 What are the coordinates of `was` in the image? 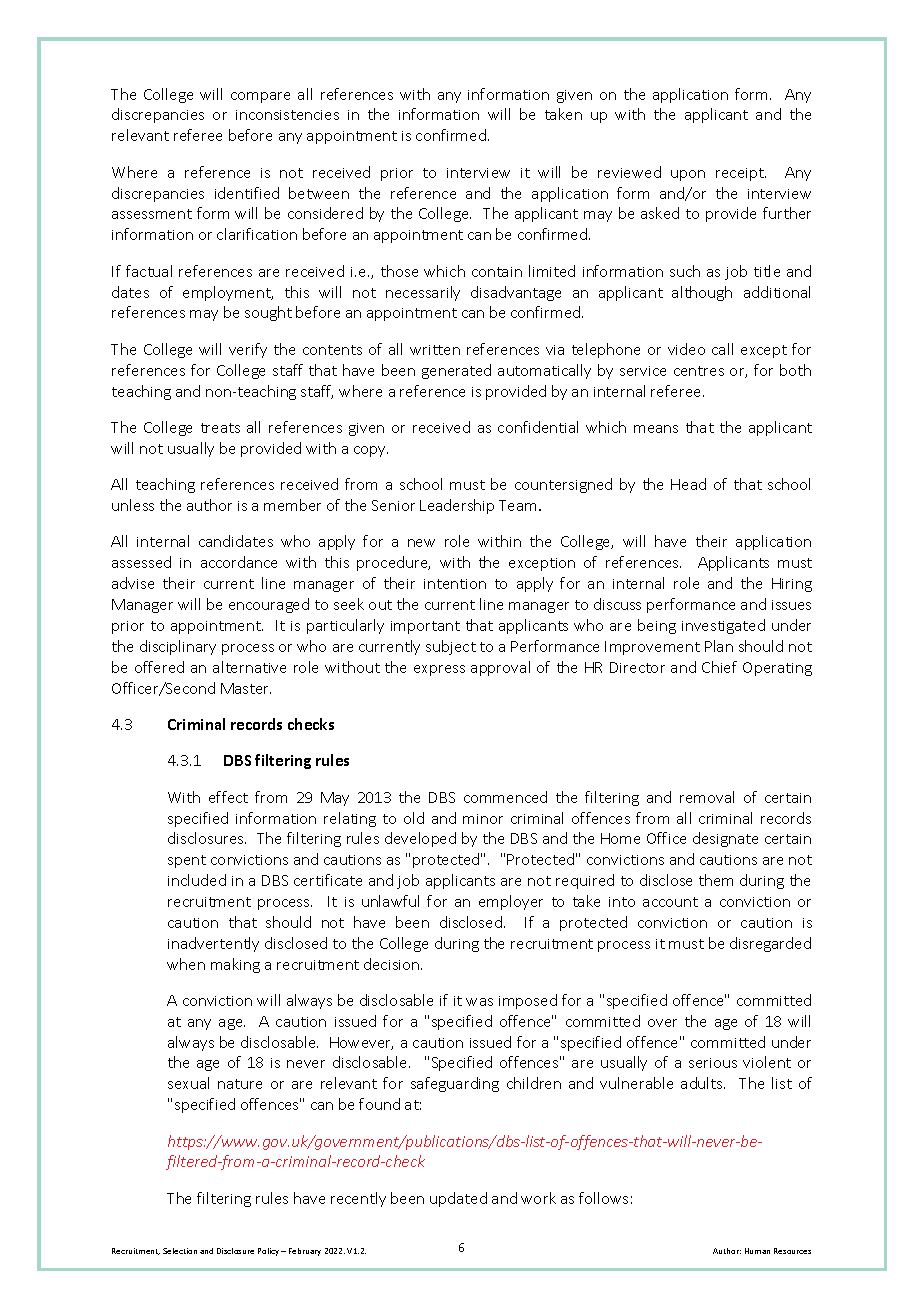 It's located at (479, 1002).
